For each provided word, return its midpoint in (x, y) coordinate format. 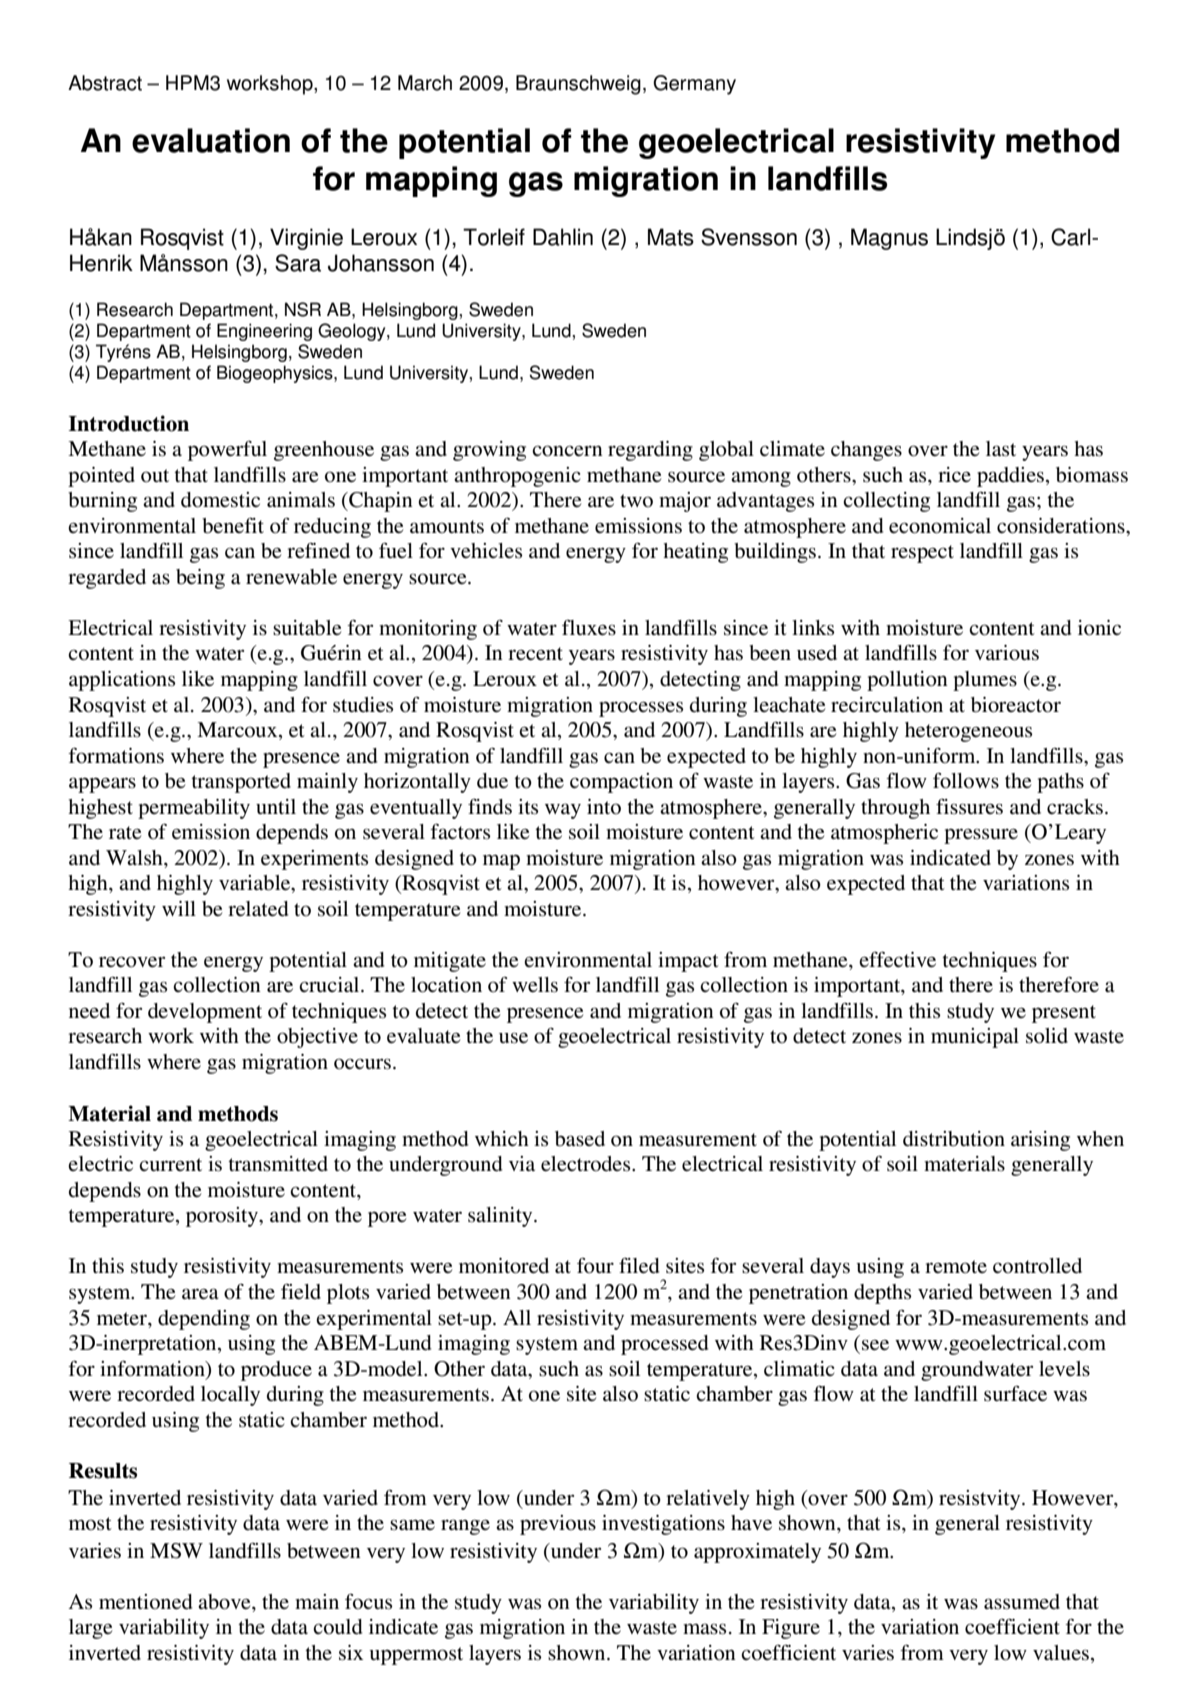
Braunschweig (578, 85)
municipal (975, 1038)
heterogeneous (968, 732)
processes (641, 709)
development (205, 1013)
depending (204, 1320)
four (595, 1266)
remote (956, 1267)
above (225, 1602)
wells (535, 985)
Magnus (889, 239)
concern (567, 451)
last (1001, 449)
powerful (227, 450)
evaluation (211, 140)
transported (241, 783)
